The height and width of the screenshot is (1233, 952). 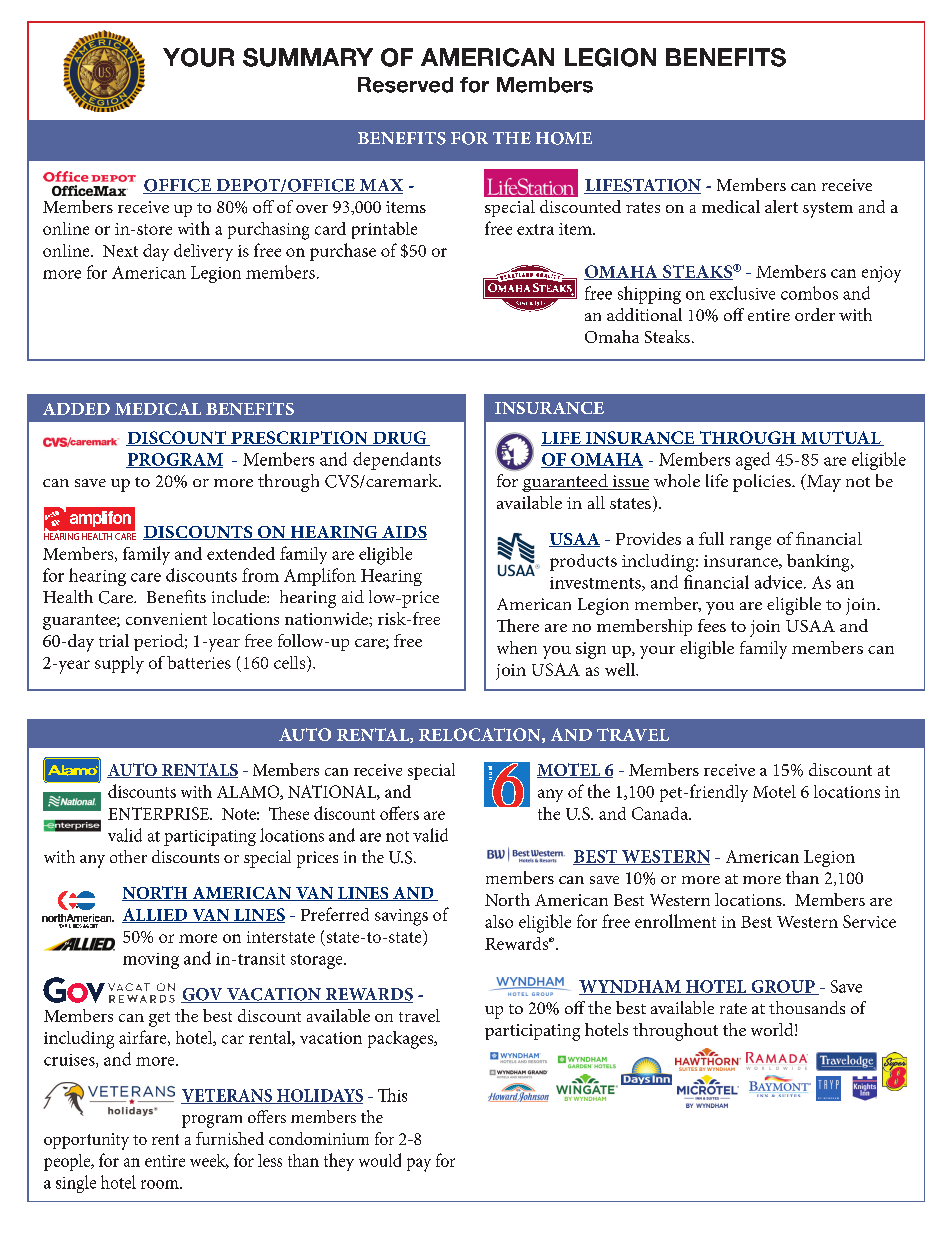 I want to click on alert, so click(x=781, y=206).
